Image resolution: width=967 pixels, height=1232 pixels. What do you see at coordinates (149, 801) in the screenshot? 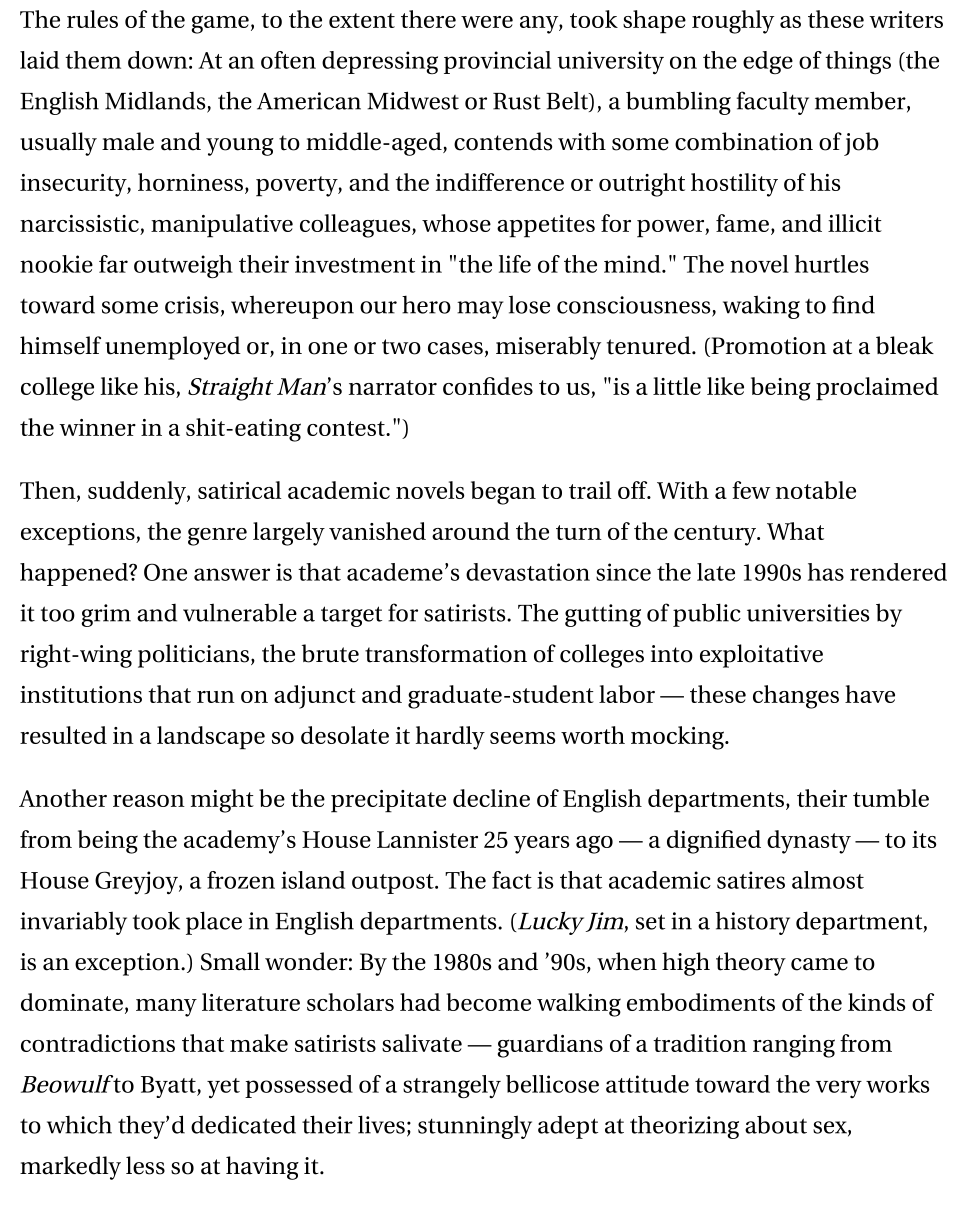
I see `reason` at bounding box center [149, 801].
